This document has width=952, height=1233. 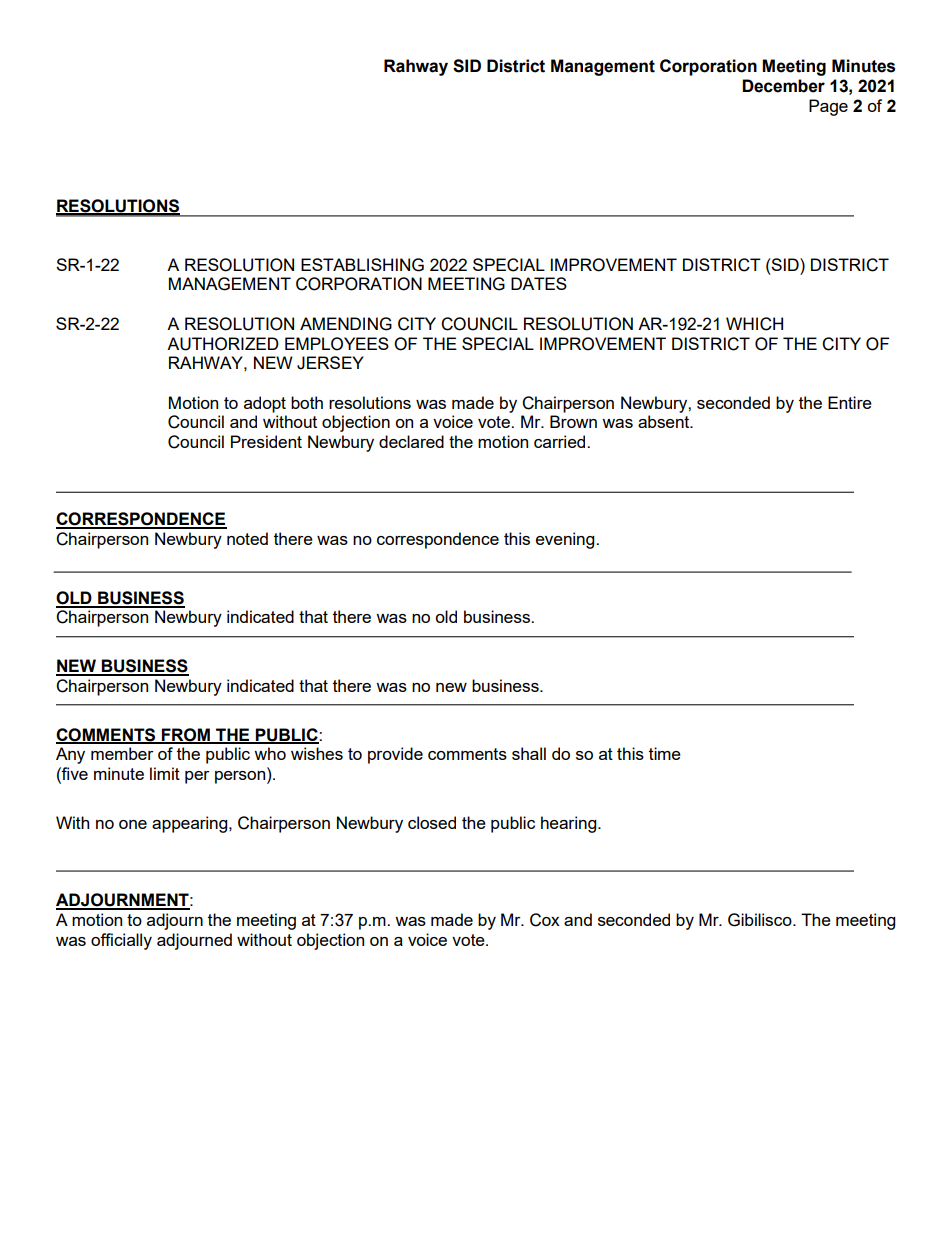 I want to click on December, so click(x=783, y=86).
